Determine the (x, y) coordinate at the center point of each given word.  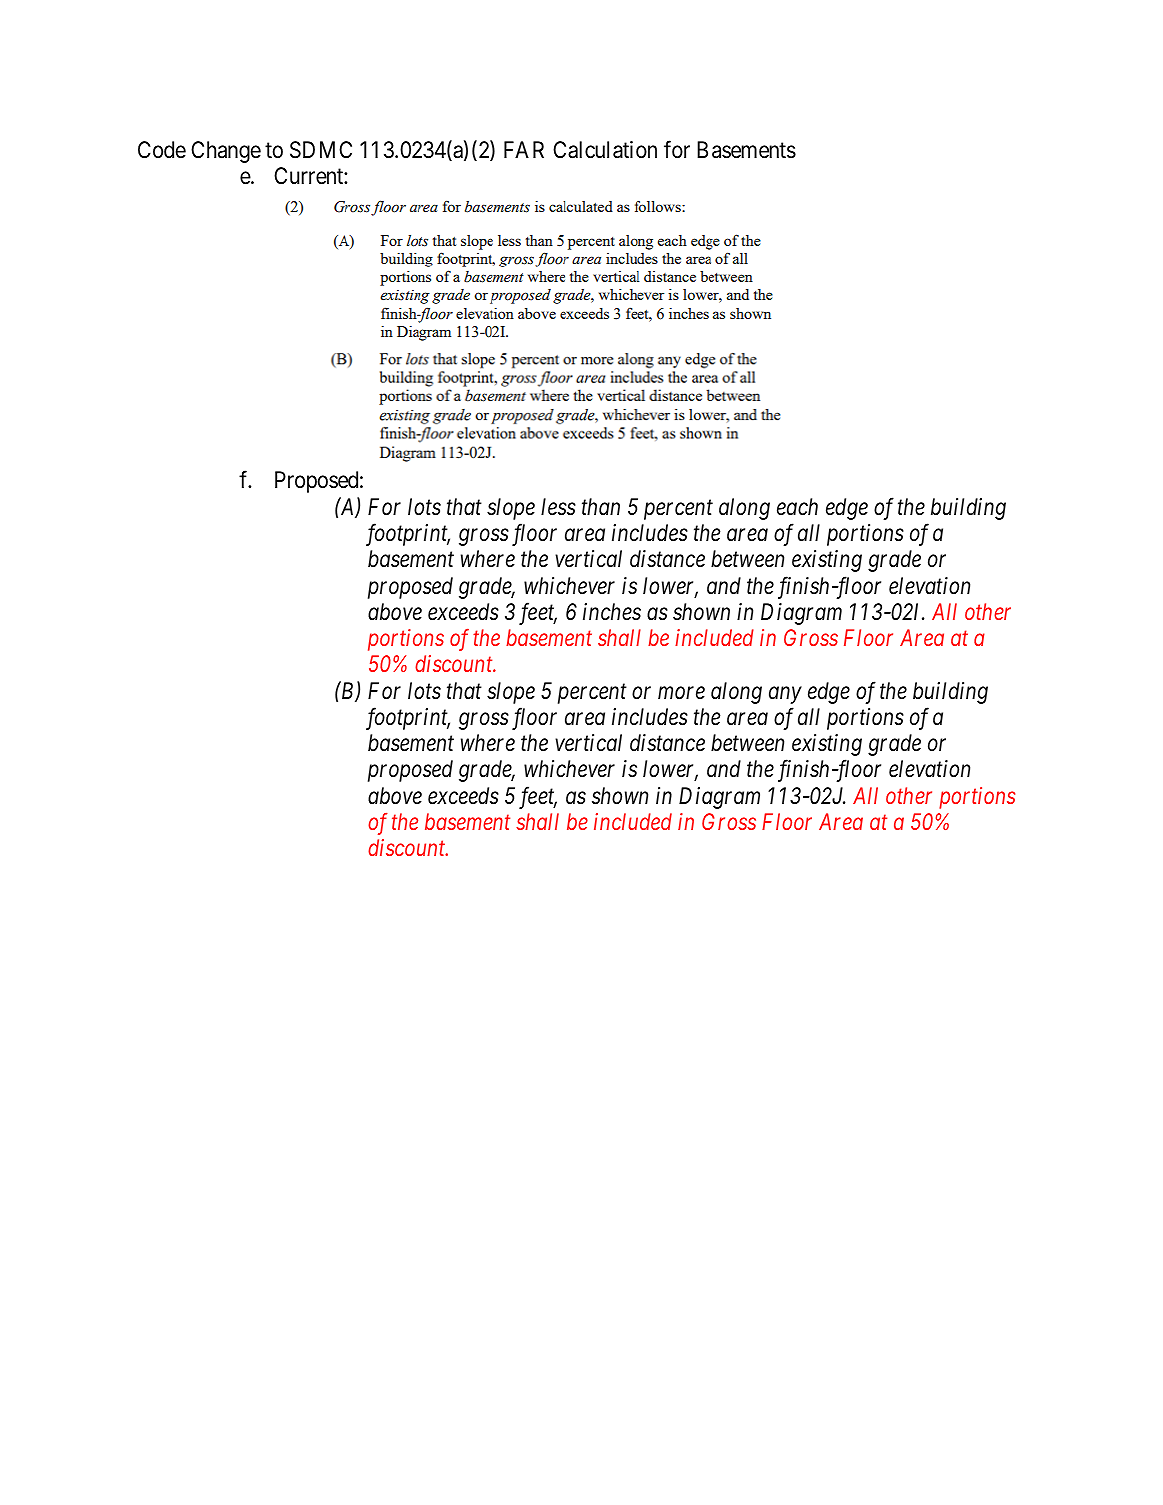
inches (612, 612)
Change (226, 152)
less (558, 507)
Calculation (605, 150)
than (601, 506)
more (681, 693)
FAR (524, 149)
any (785, 695)
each (797, 507)
